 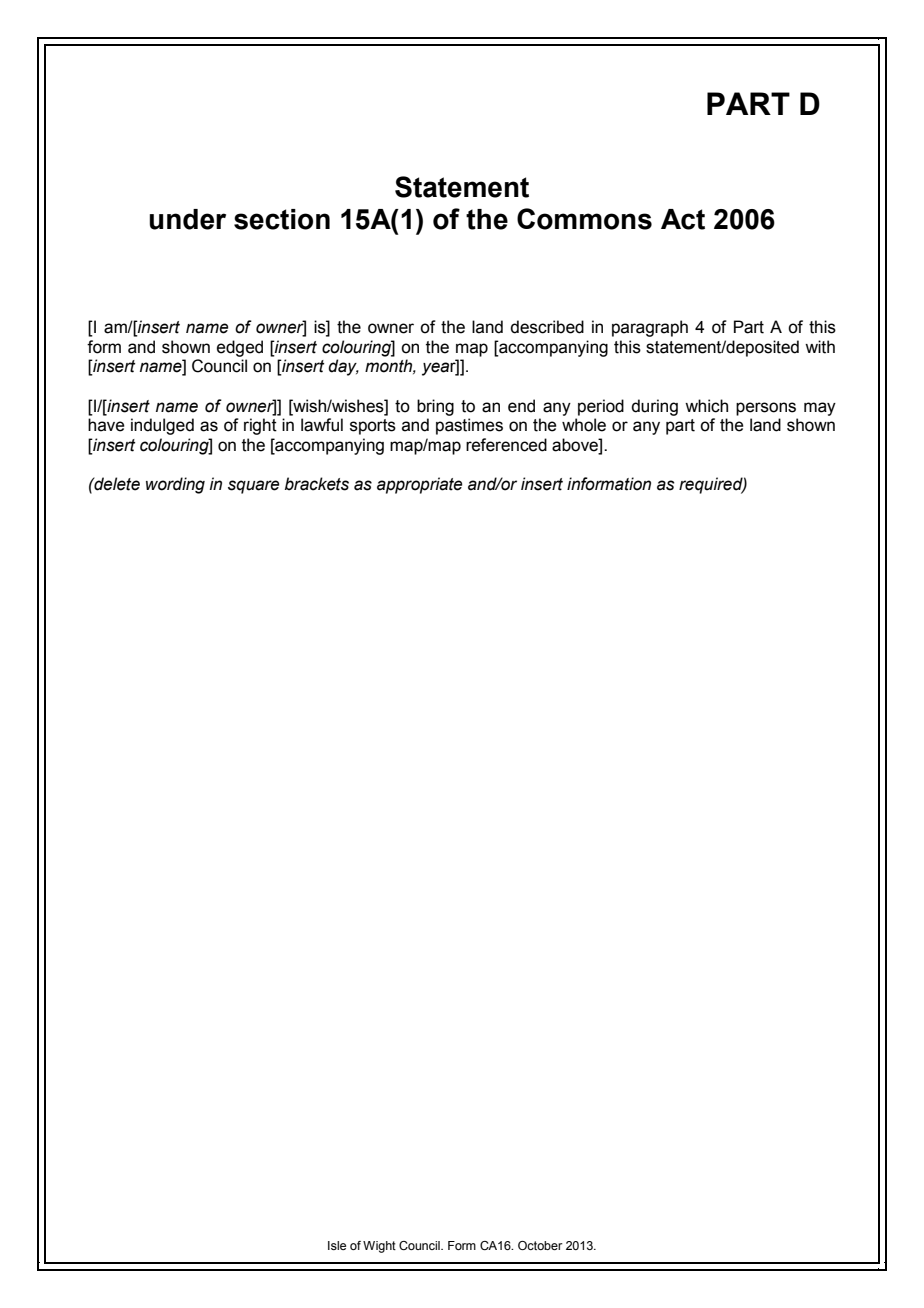 What do you see at coordinates (419, 485) in the document?
I see `appropriate` at bounding box center [419, 485].
